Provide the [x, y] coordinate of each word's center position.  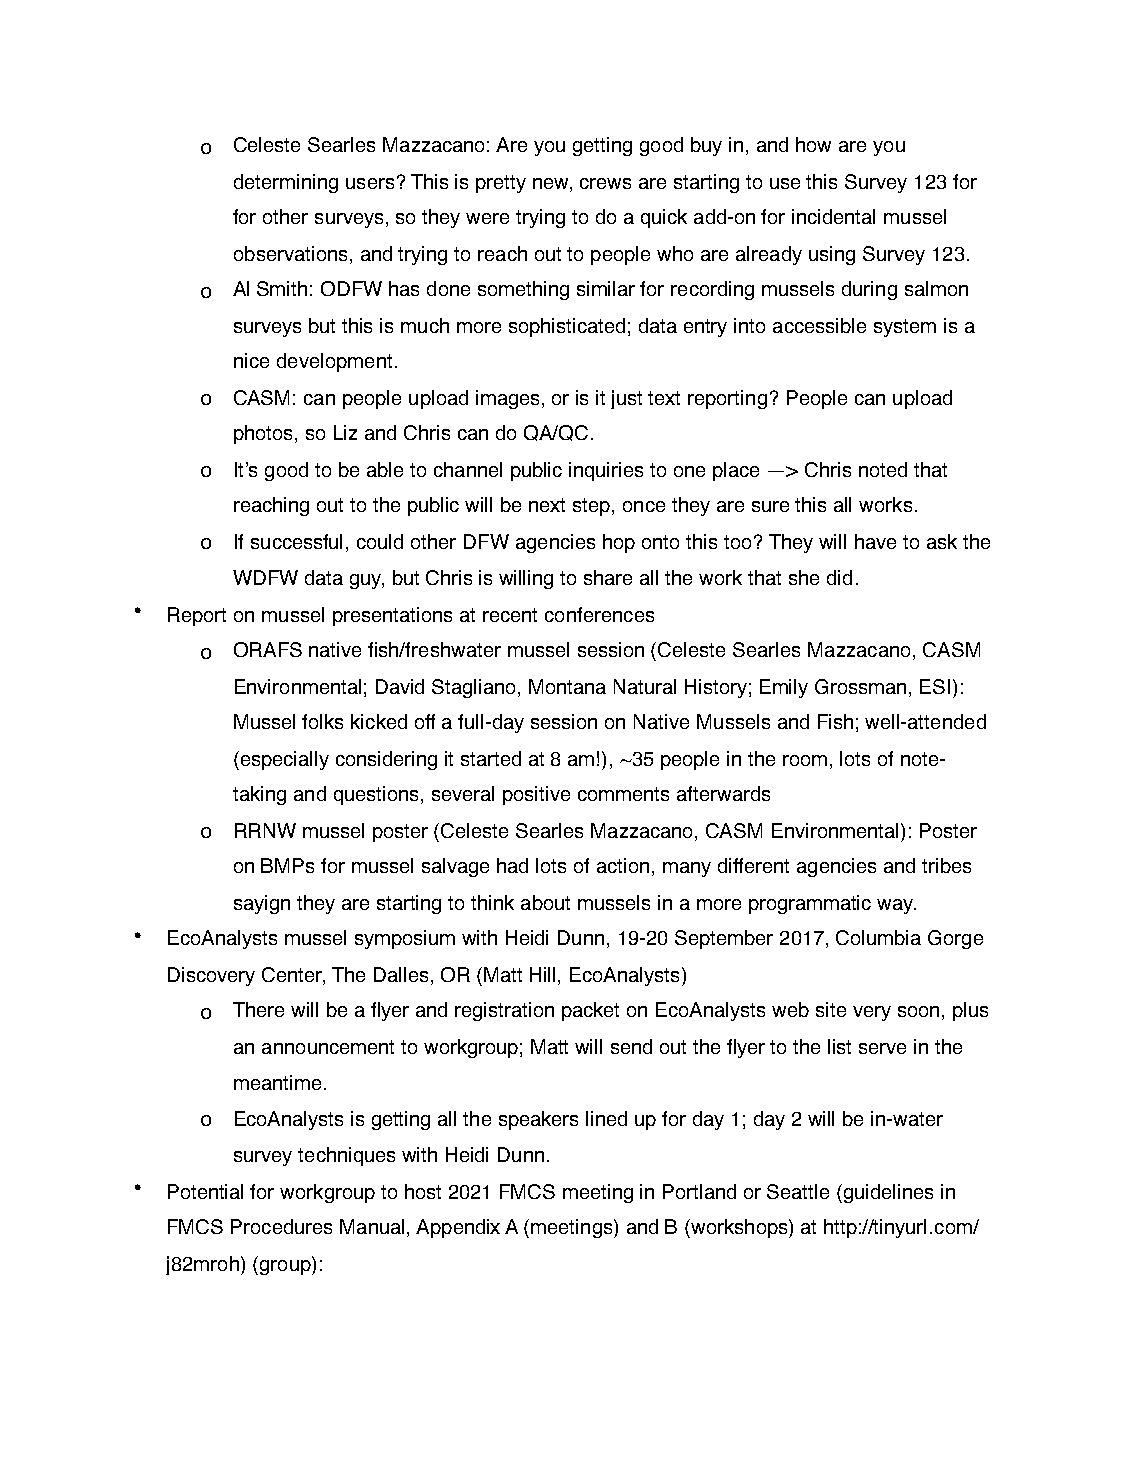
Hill [542, 974]
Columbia [878, 937]
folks [322, 721]
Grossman [860, 686]
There [258, 1009]
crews [605, 183]
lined [606, 1118]
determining [286, 183]
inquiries [606, 471]
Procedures [281, 1226]
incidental [833, 216]
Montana [567, 686]
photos [265, 434]
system [905, 328]
